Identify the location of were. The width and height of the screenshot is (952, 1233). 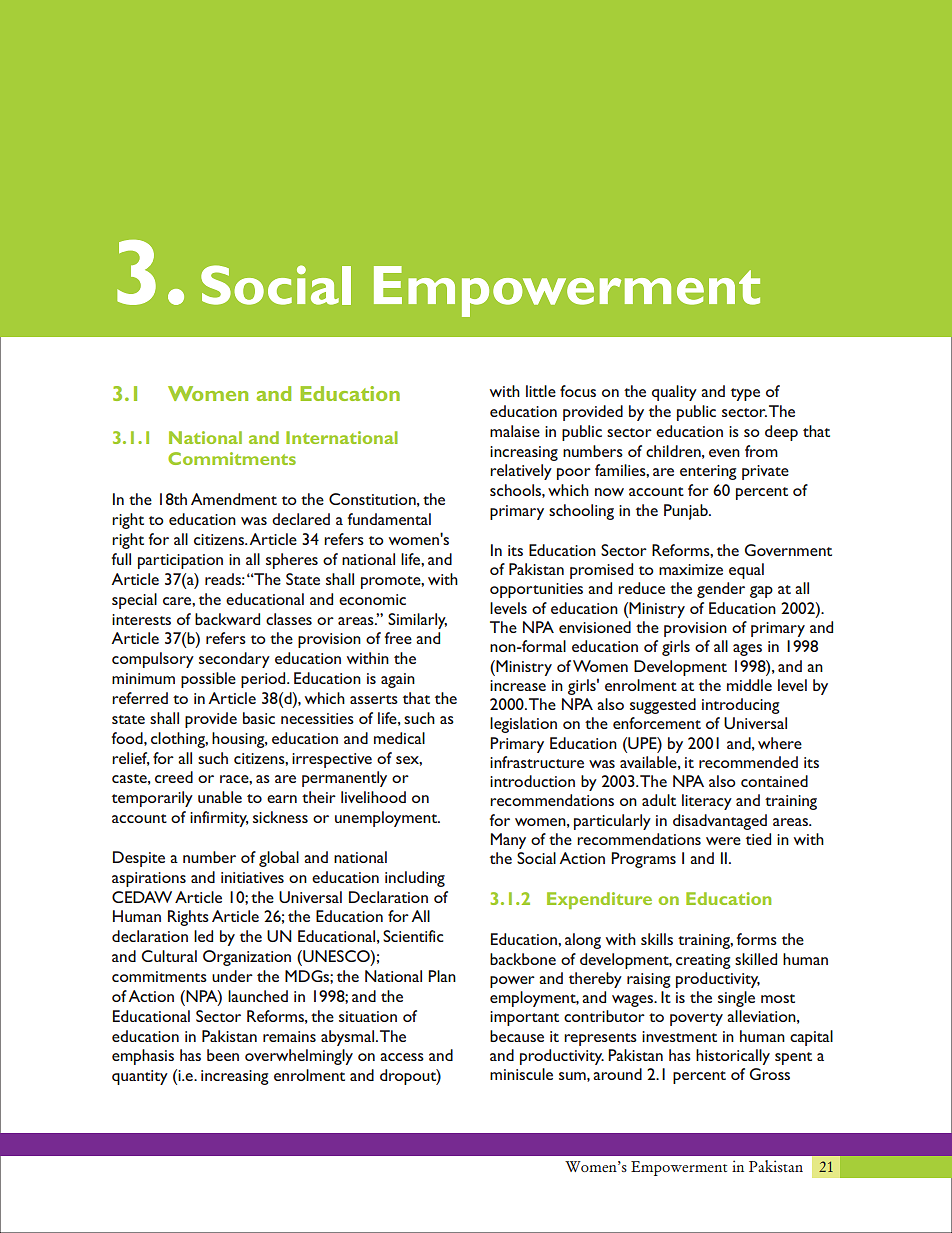
(723, 841).
